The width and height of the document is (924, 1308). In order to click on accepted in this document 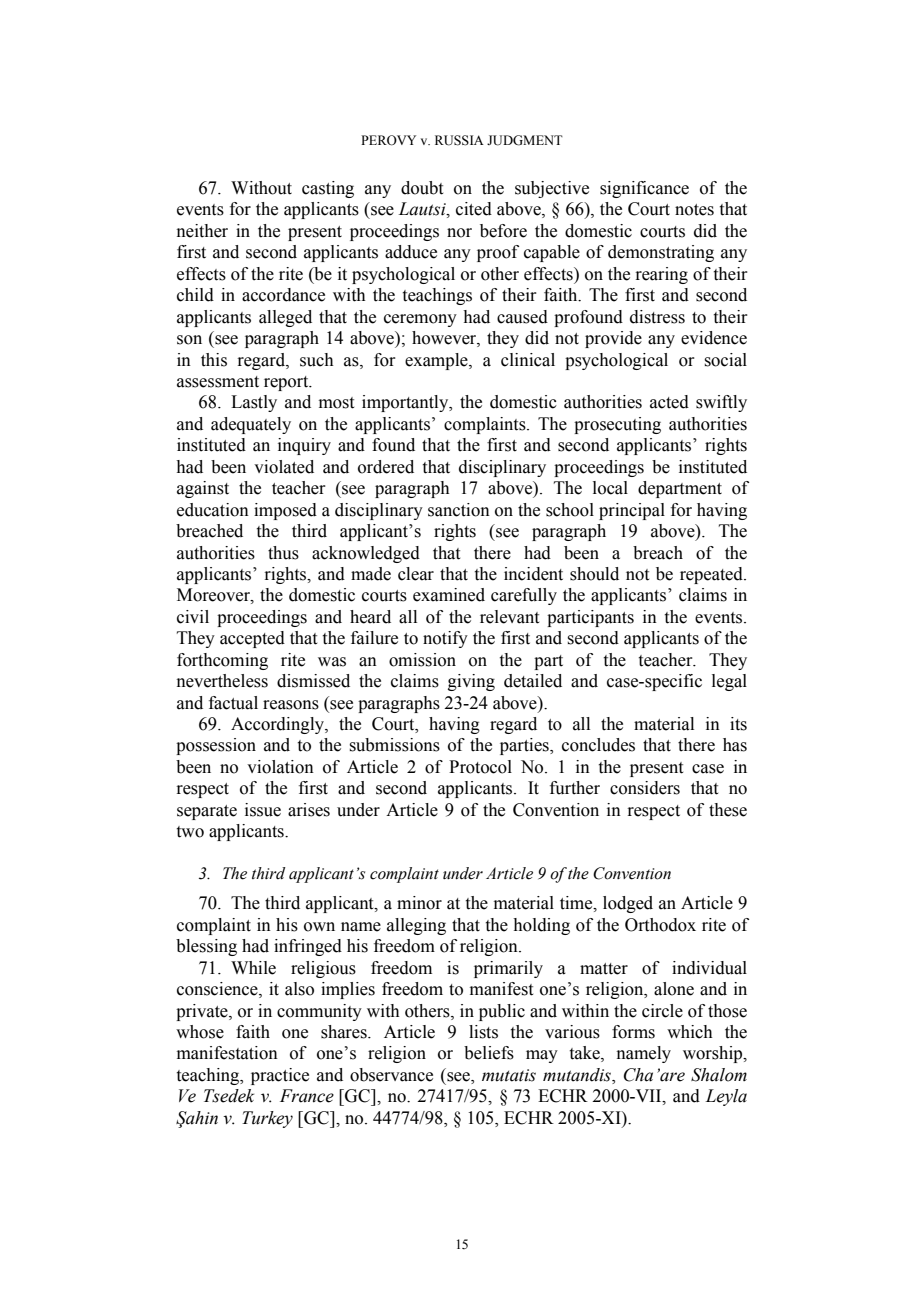, I will do `click(252, 639)`.
